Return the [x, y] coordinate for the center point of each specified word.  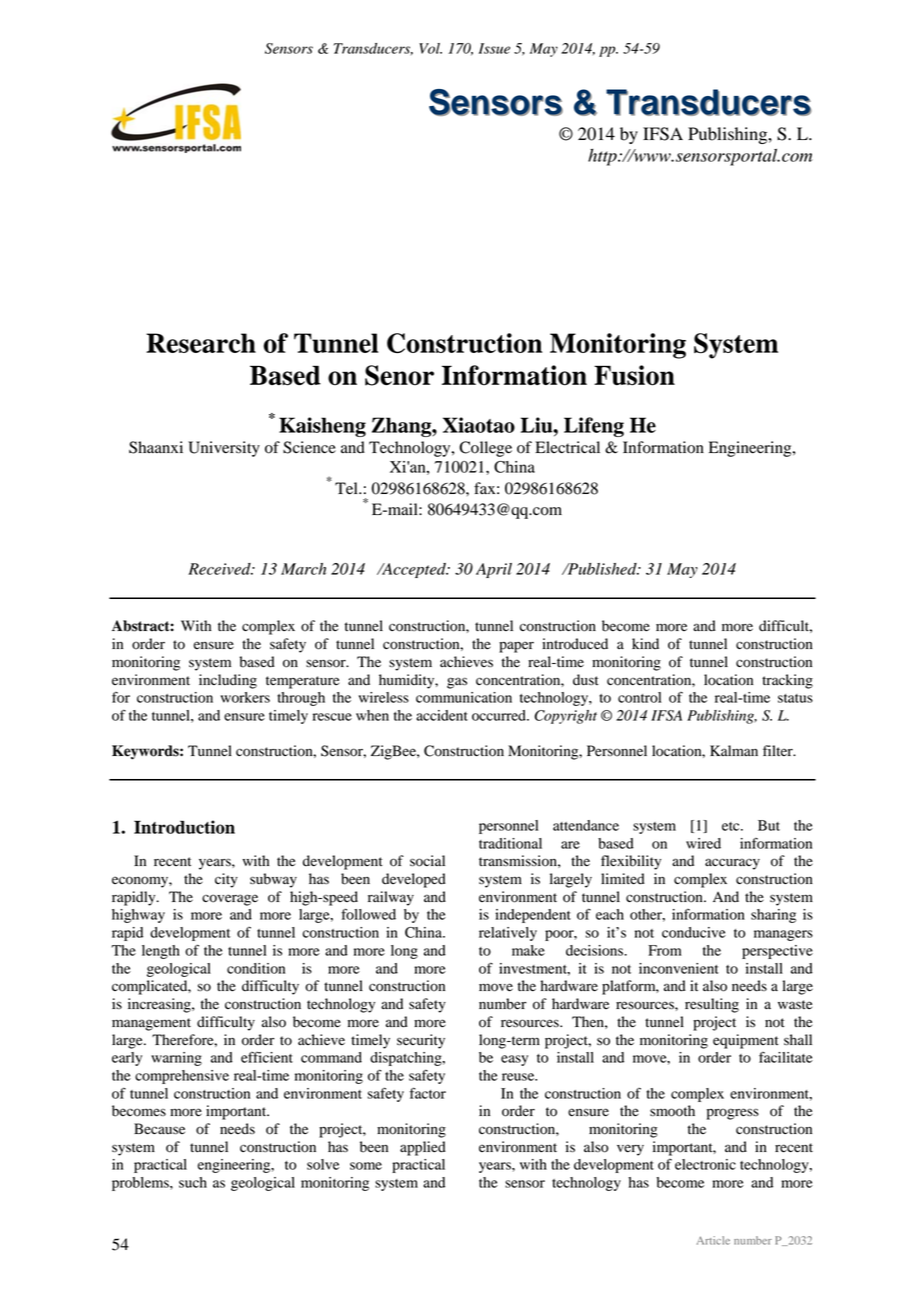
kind [645, 644]
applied [423, 1148]
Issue [494, 48]
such [193, 1182]
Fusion [634, 375]
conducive [694, 932]
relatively [508, 934]
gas [457, 683]
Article [713, 1240]
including [228, 681]
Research [201, 343]
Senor [399, 375]
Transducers [373, 49]
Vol [430, 48]
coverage [230, 900]
